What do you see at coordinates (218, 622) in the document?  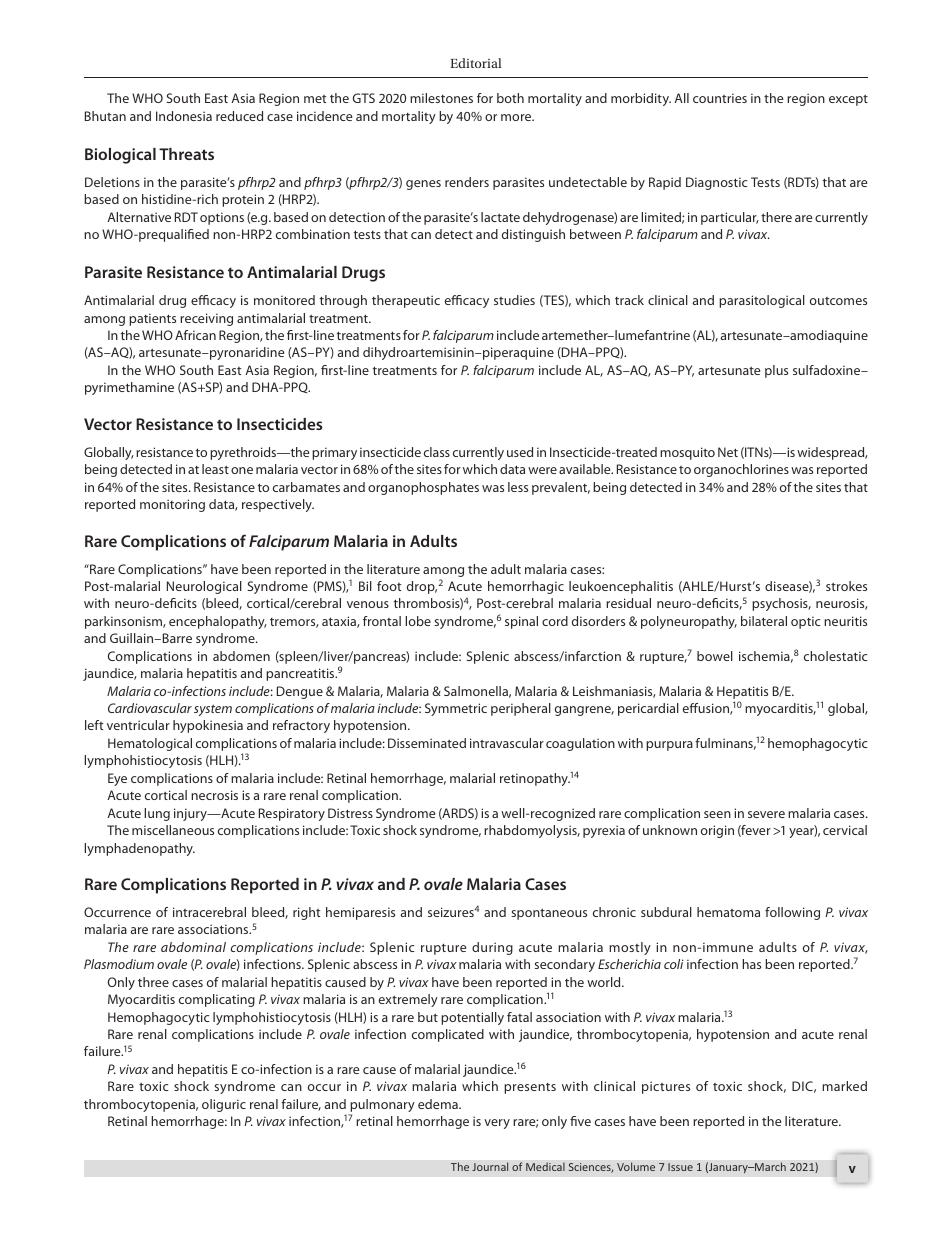 I see `encephalopathy` at bounding box center [218, 622].
